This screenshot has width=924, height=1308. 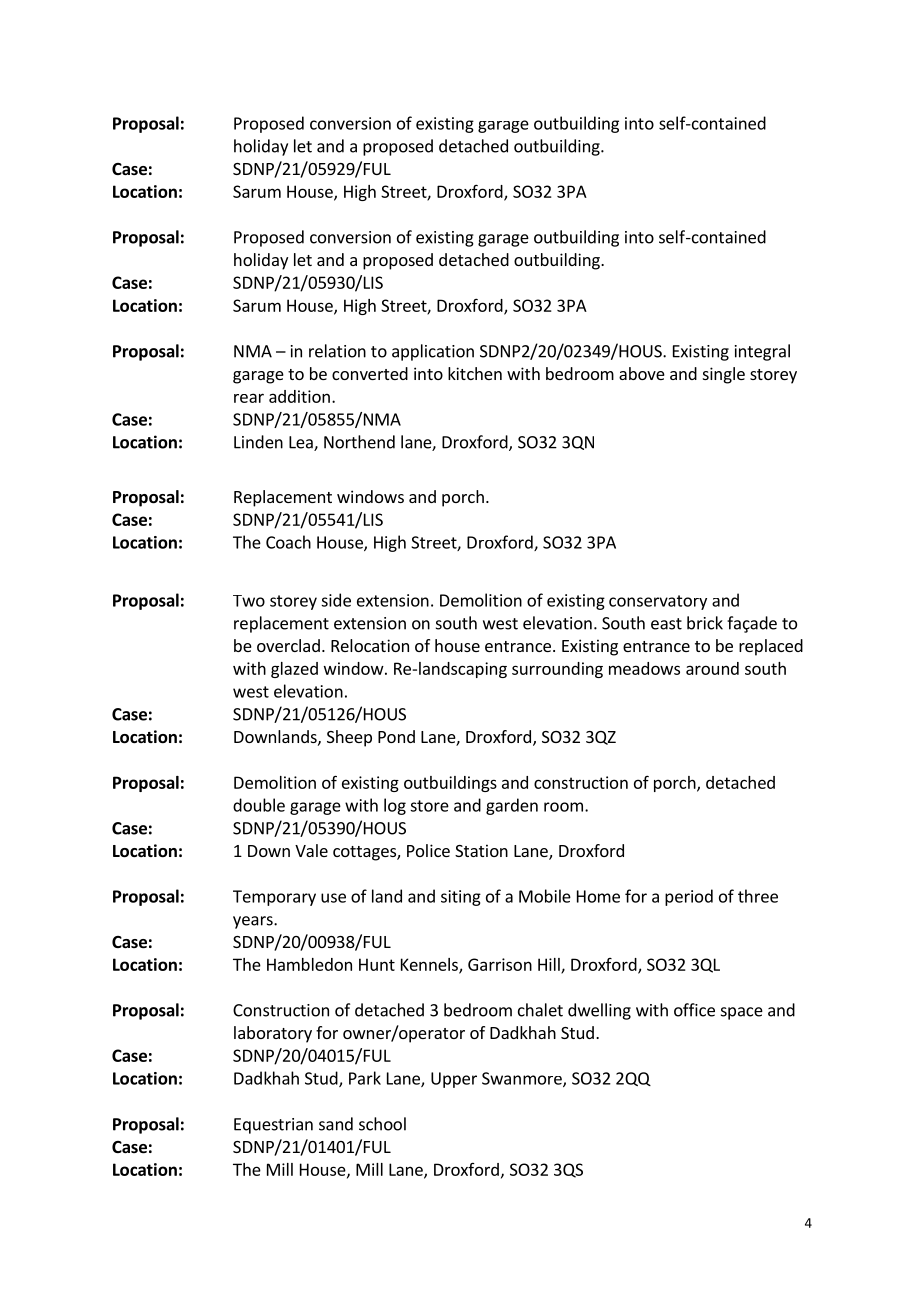 What do you see at coordinates (689, 897) in the screenshot?
I see `period` at bounding box center [689, 897].
